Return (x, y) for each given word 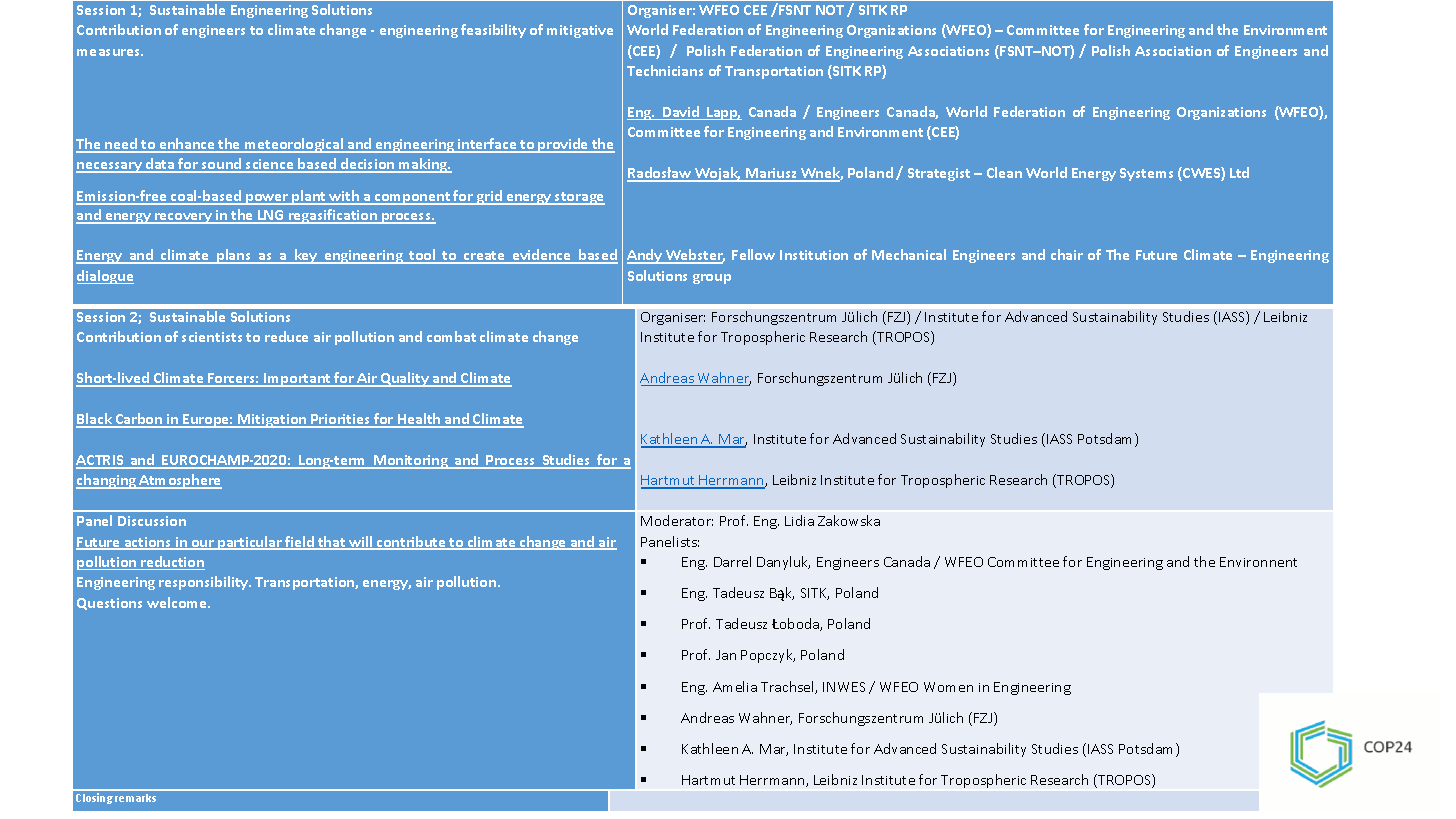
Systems (1146, 174)
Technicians (665, 70)
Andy (645, 256)
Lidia (799, 520)
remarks (135, 798)
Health (419, 420)
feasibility (493, 31)
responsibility (205, 583)
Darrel (732, 561)
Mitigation (272, 421)
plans (234, 256)
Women (948, 687)
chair (1067, 254)
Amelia (735, 686)
